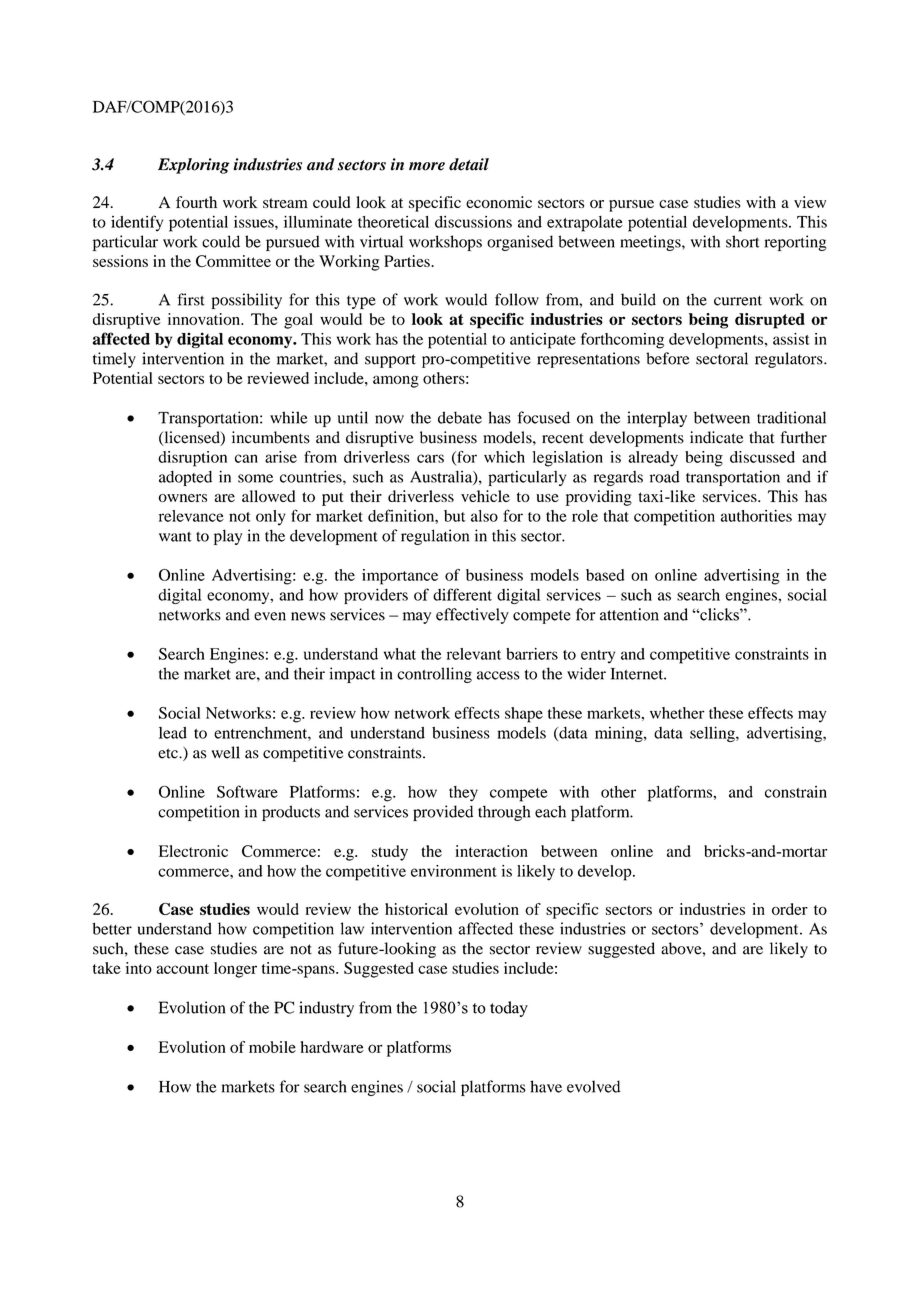 Image resolution: width=924 pixels, height=1308 pixels. What do you see at coordinates (743, 241) in the page?
I see `short` at bounding box center [743, 241].
